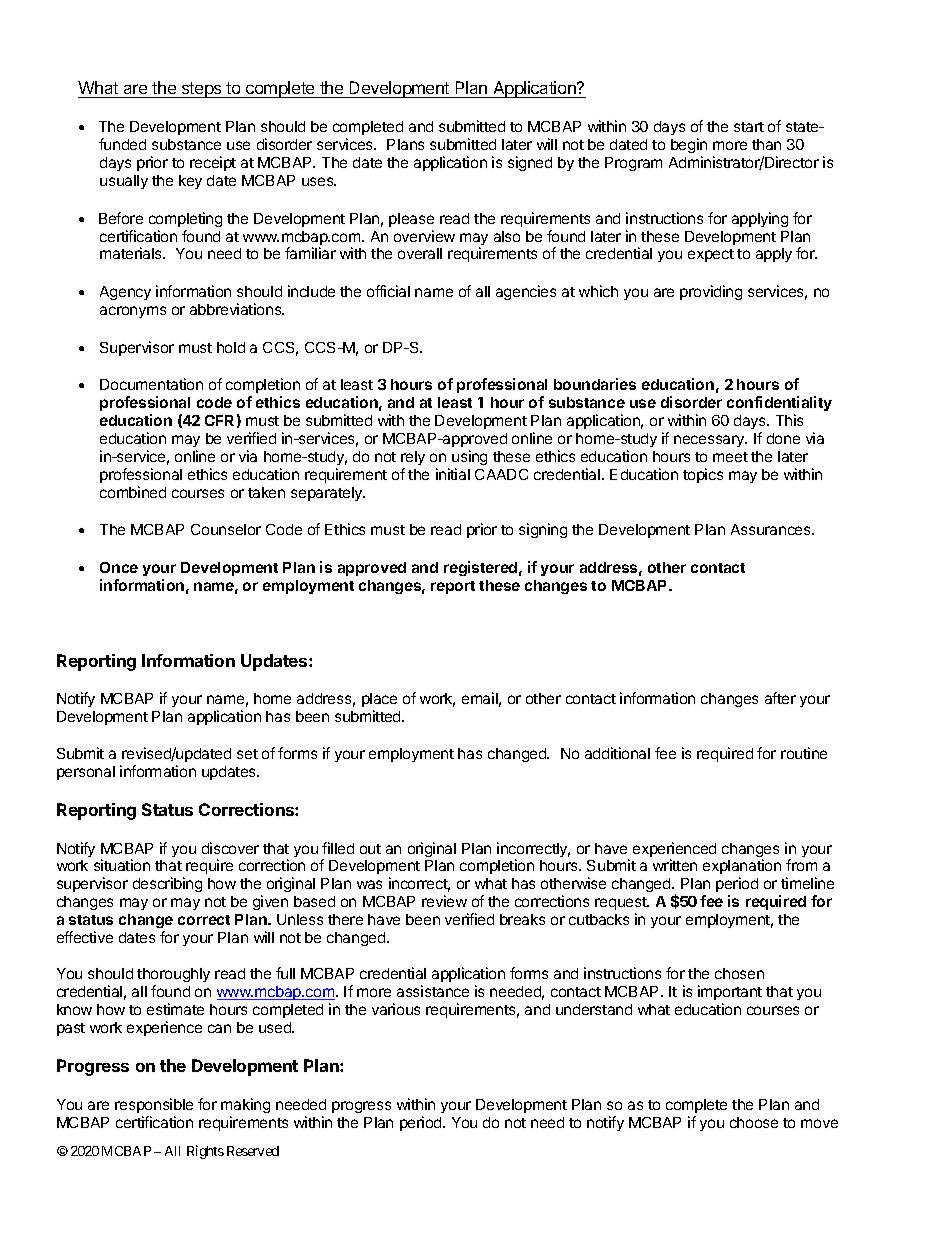  Describe the element at coordinates (119, 567) in the screenshot. I see `Once` at that location.
